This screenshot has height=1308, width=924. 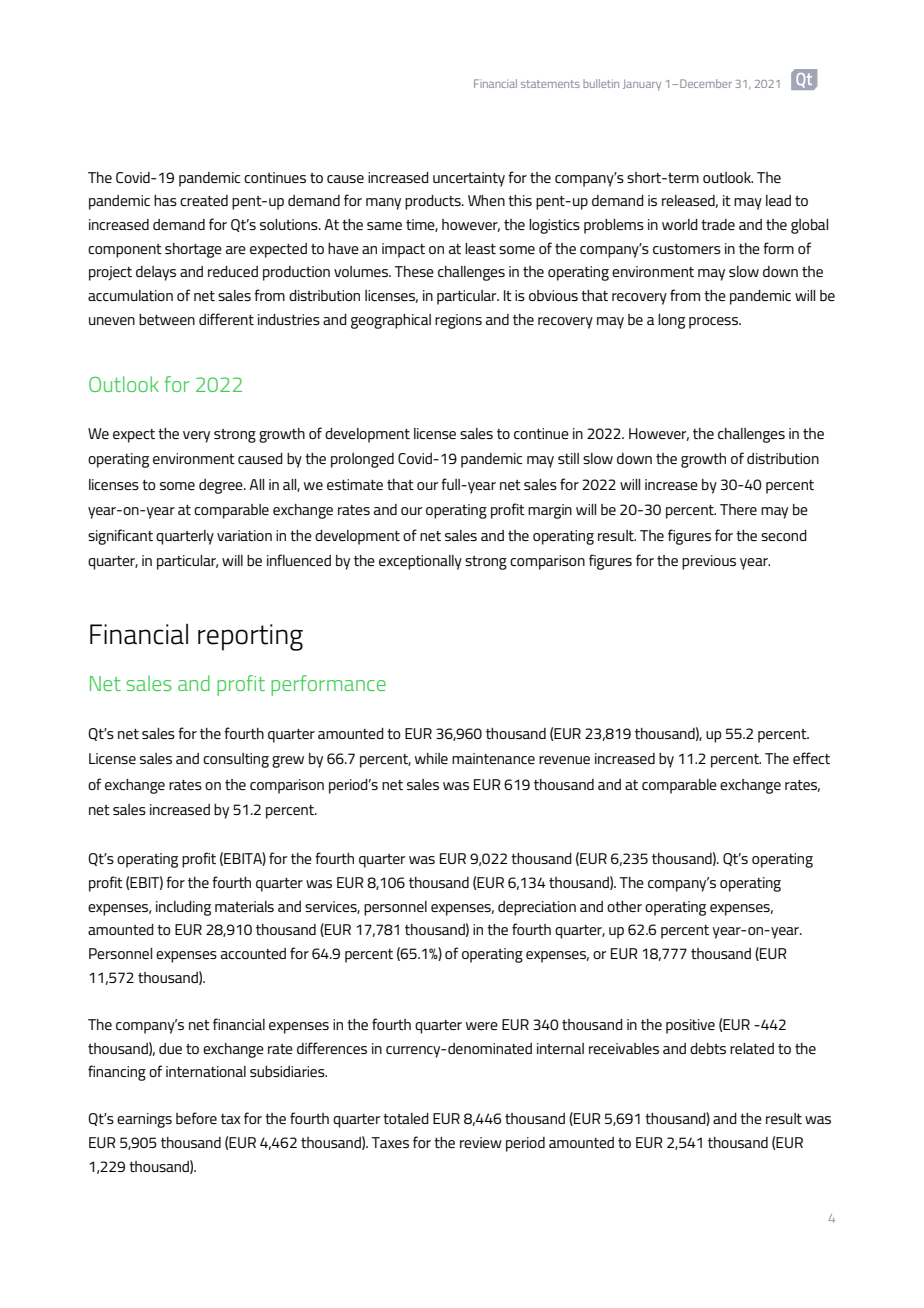 What do you see at coordinates (196, 1118) in the screenshot?
I see `before` at bounding box center [196, 1118].
